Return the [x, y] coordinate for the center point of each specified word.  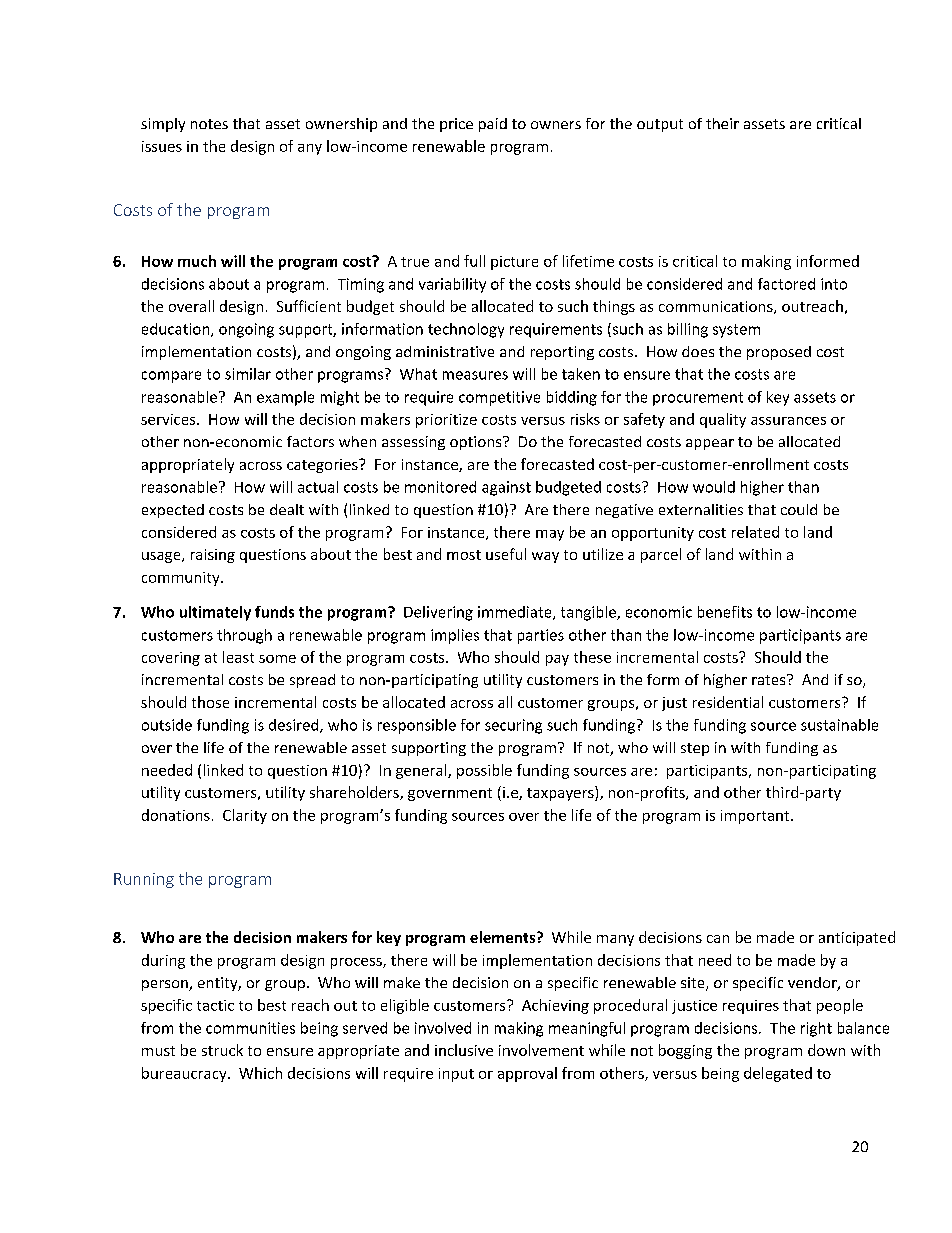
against [506, 488]
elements [504, 937]
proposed [779, 353]
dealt [287, 509]
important [756, 817]
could [799, 509]
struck [222, 1050]
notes [209, 124]
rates [770, 679]
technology [466, 330]
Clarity [245, 816]
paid [493, 125]
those [210, 702]
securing [513, 726]
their [722, 123]
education [177, 330]
